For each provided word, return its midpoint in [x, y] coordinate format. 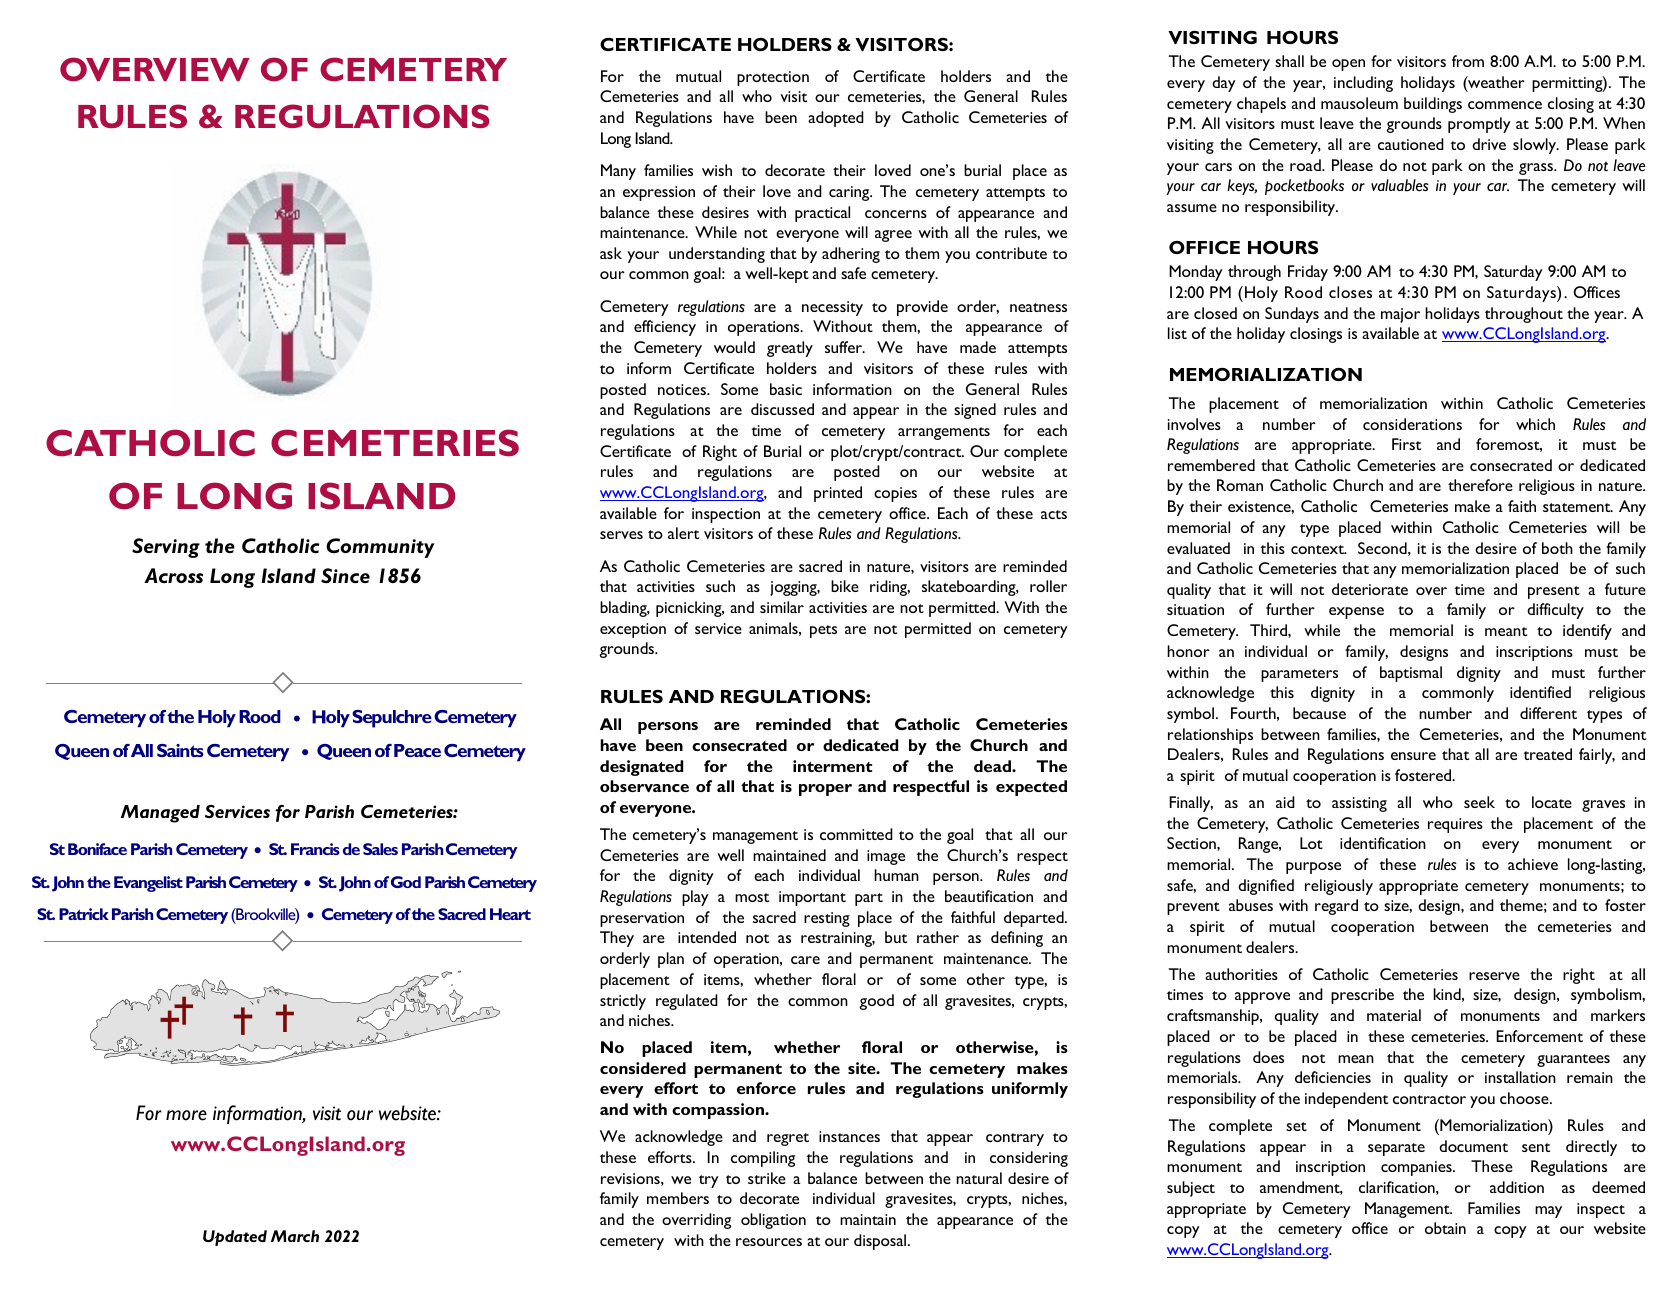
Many [618, 172]
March [295, 1236]
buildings [1433, 105]
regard [1336, 907]
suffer [845, 347]
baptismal [1411, 674]
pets [823, 631]
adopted [836, 119]
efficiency [665, 328]
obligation [773, 1221]
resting [827, 919]
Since [345, 575]
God [406, 882]
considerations [1412, 424]
